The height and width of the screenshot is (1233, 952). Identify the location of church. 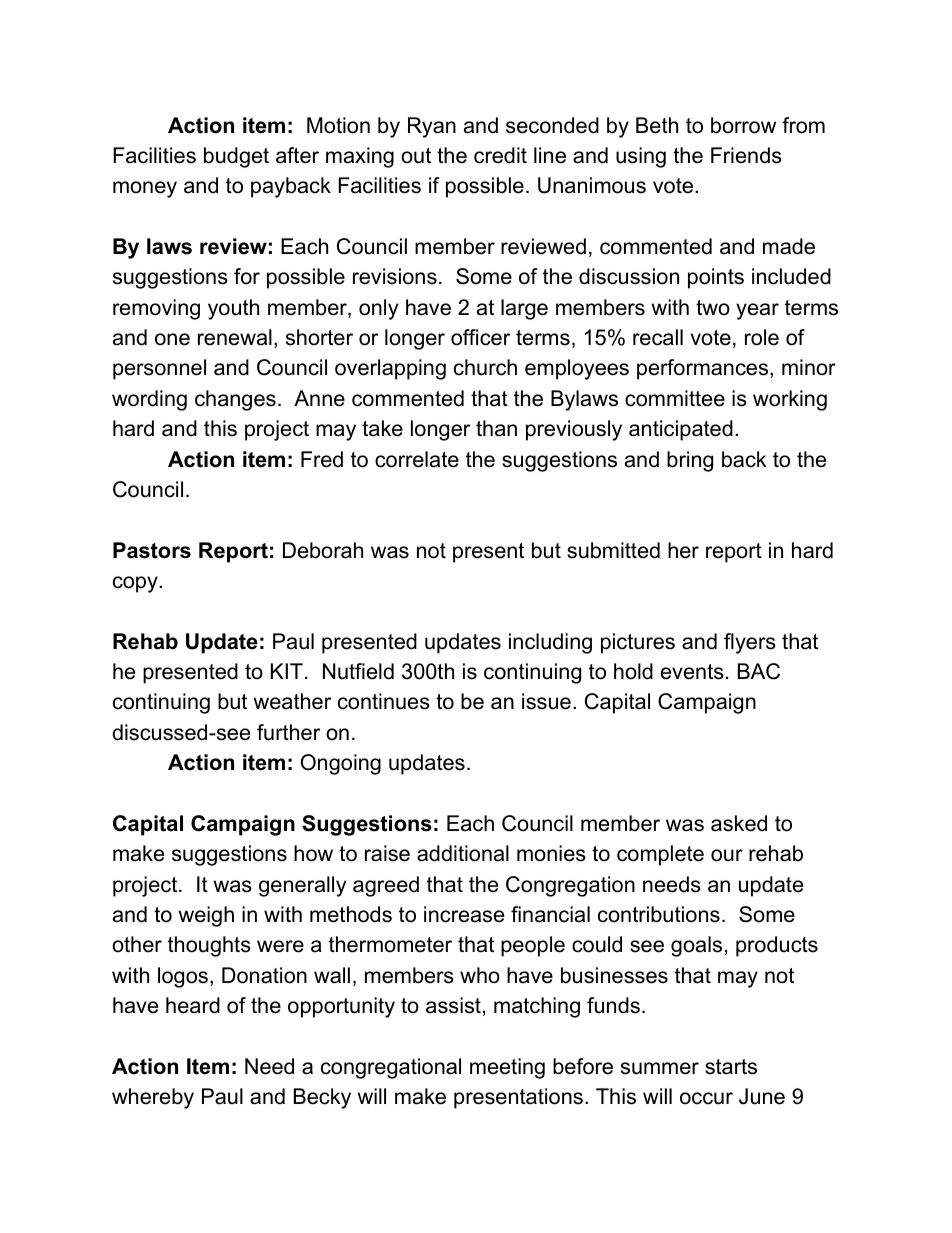
(485, 367).
